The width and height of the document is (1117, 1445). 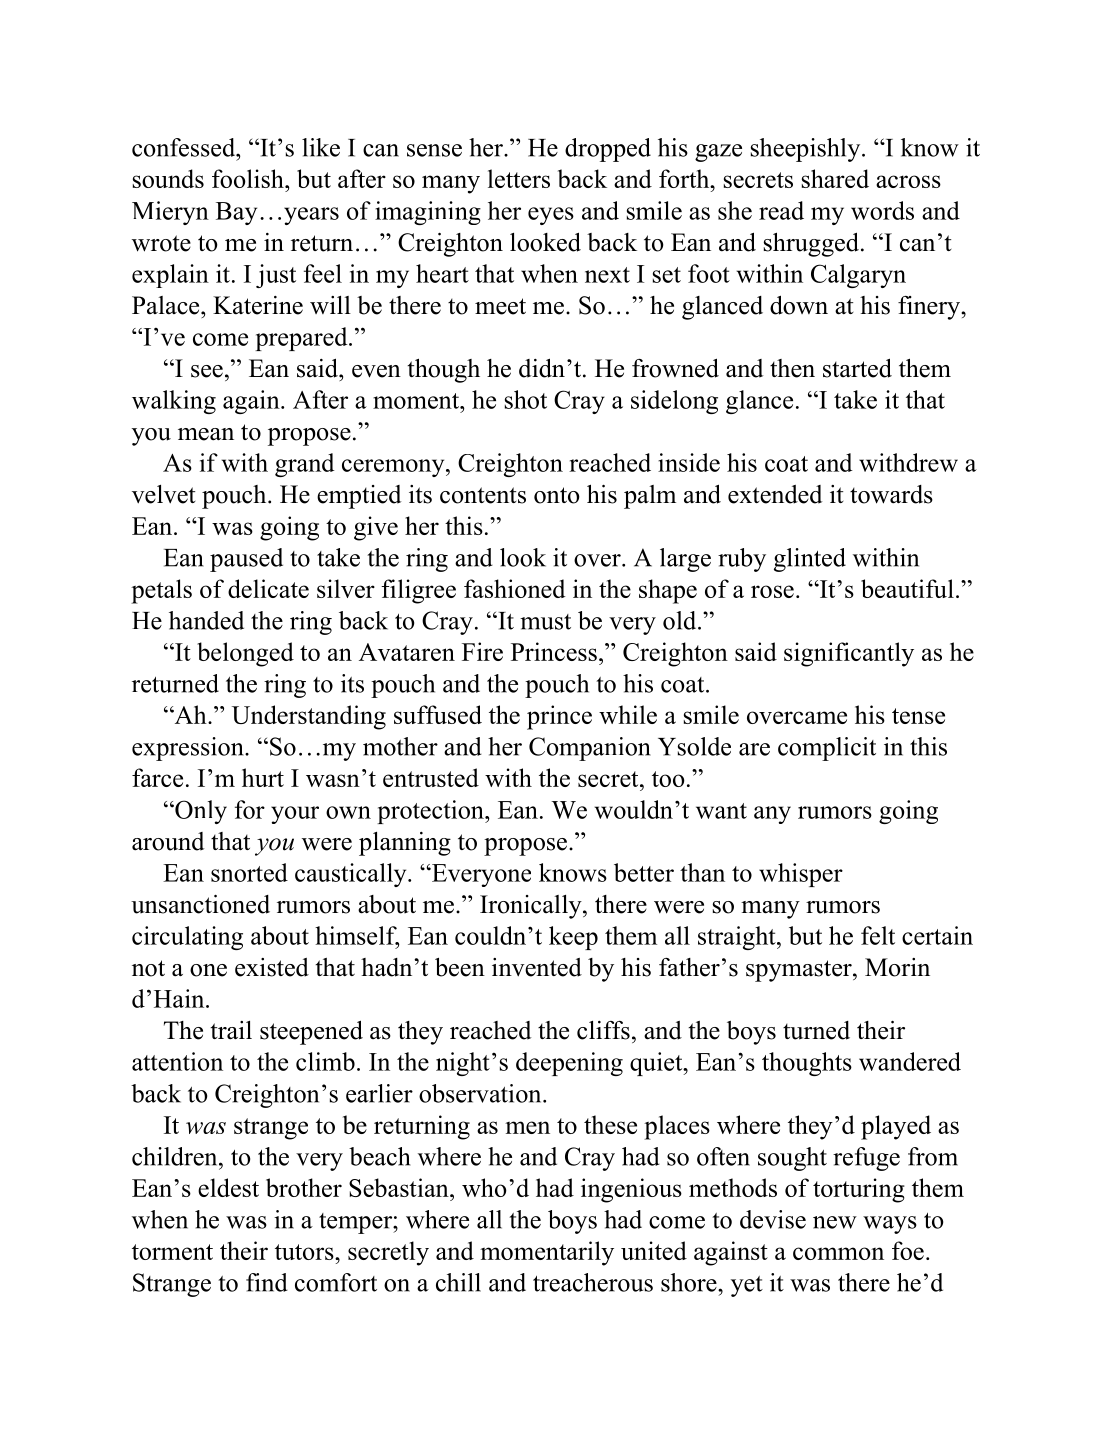 What do you see at coordinates (207, 371) in the document?
I see `see` at bounding box center [207, 371].
